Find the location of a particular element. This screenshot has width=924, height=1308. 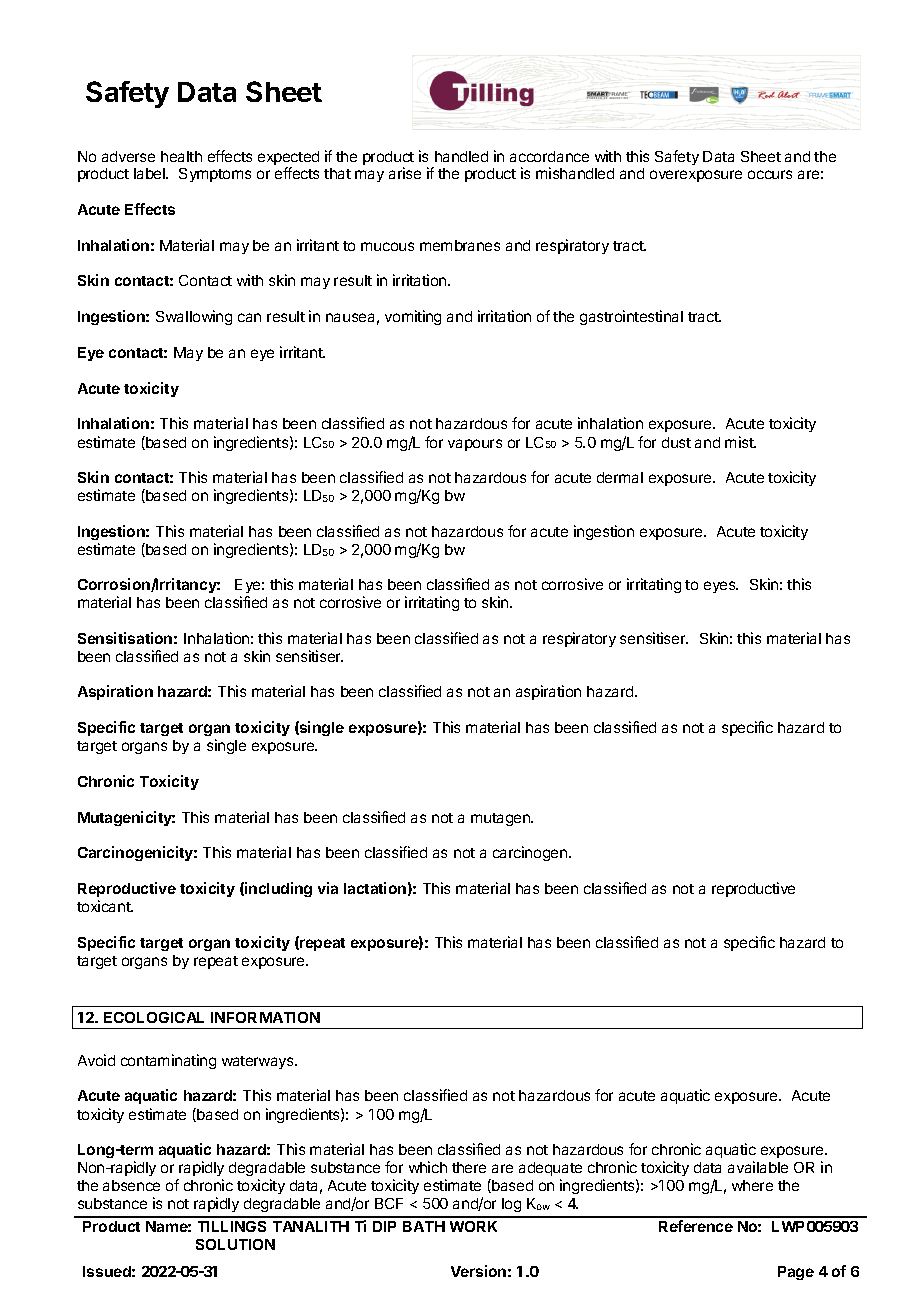

BATH is located at coordinates (424, 1226).
